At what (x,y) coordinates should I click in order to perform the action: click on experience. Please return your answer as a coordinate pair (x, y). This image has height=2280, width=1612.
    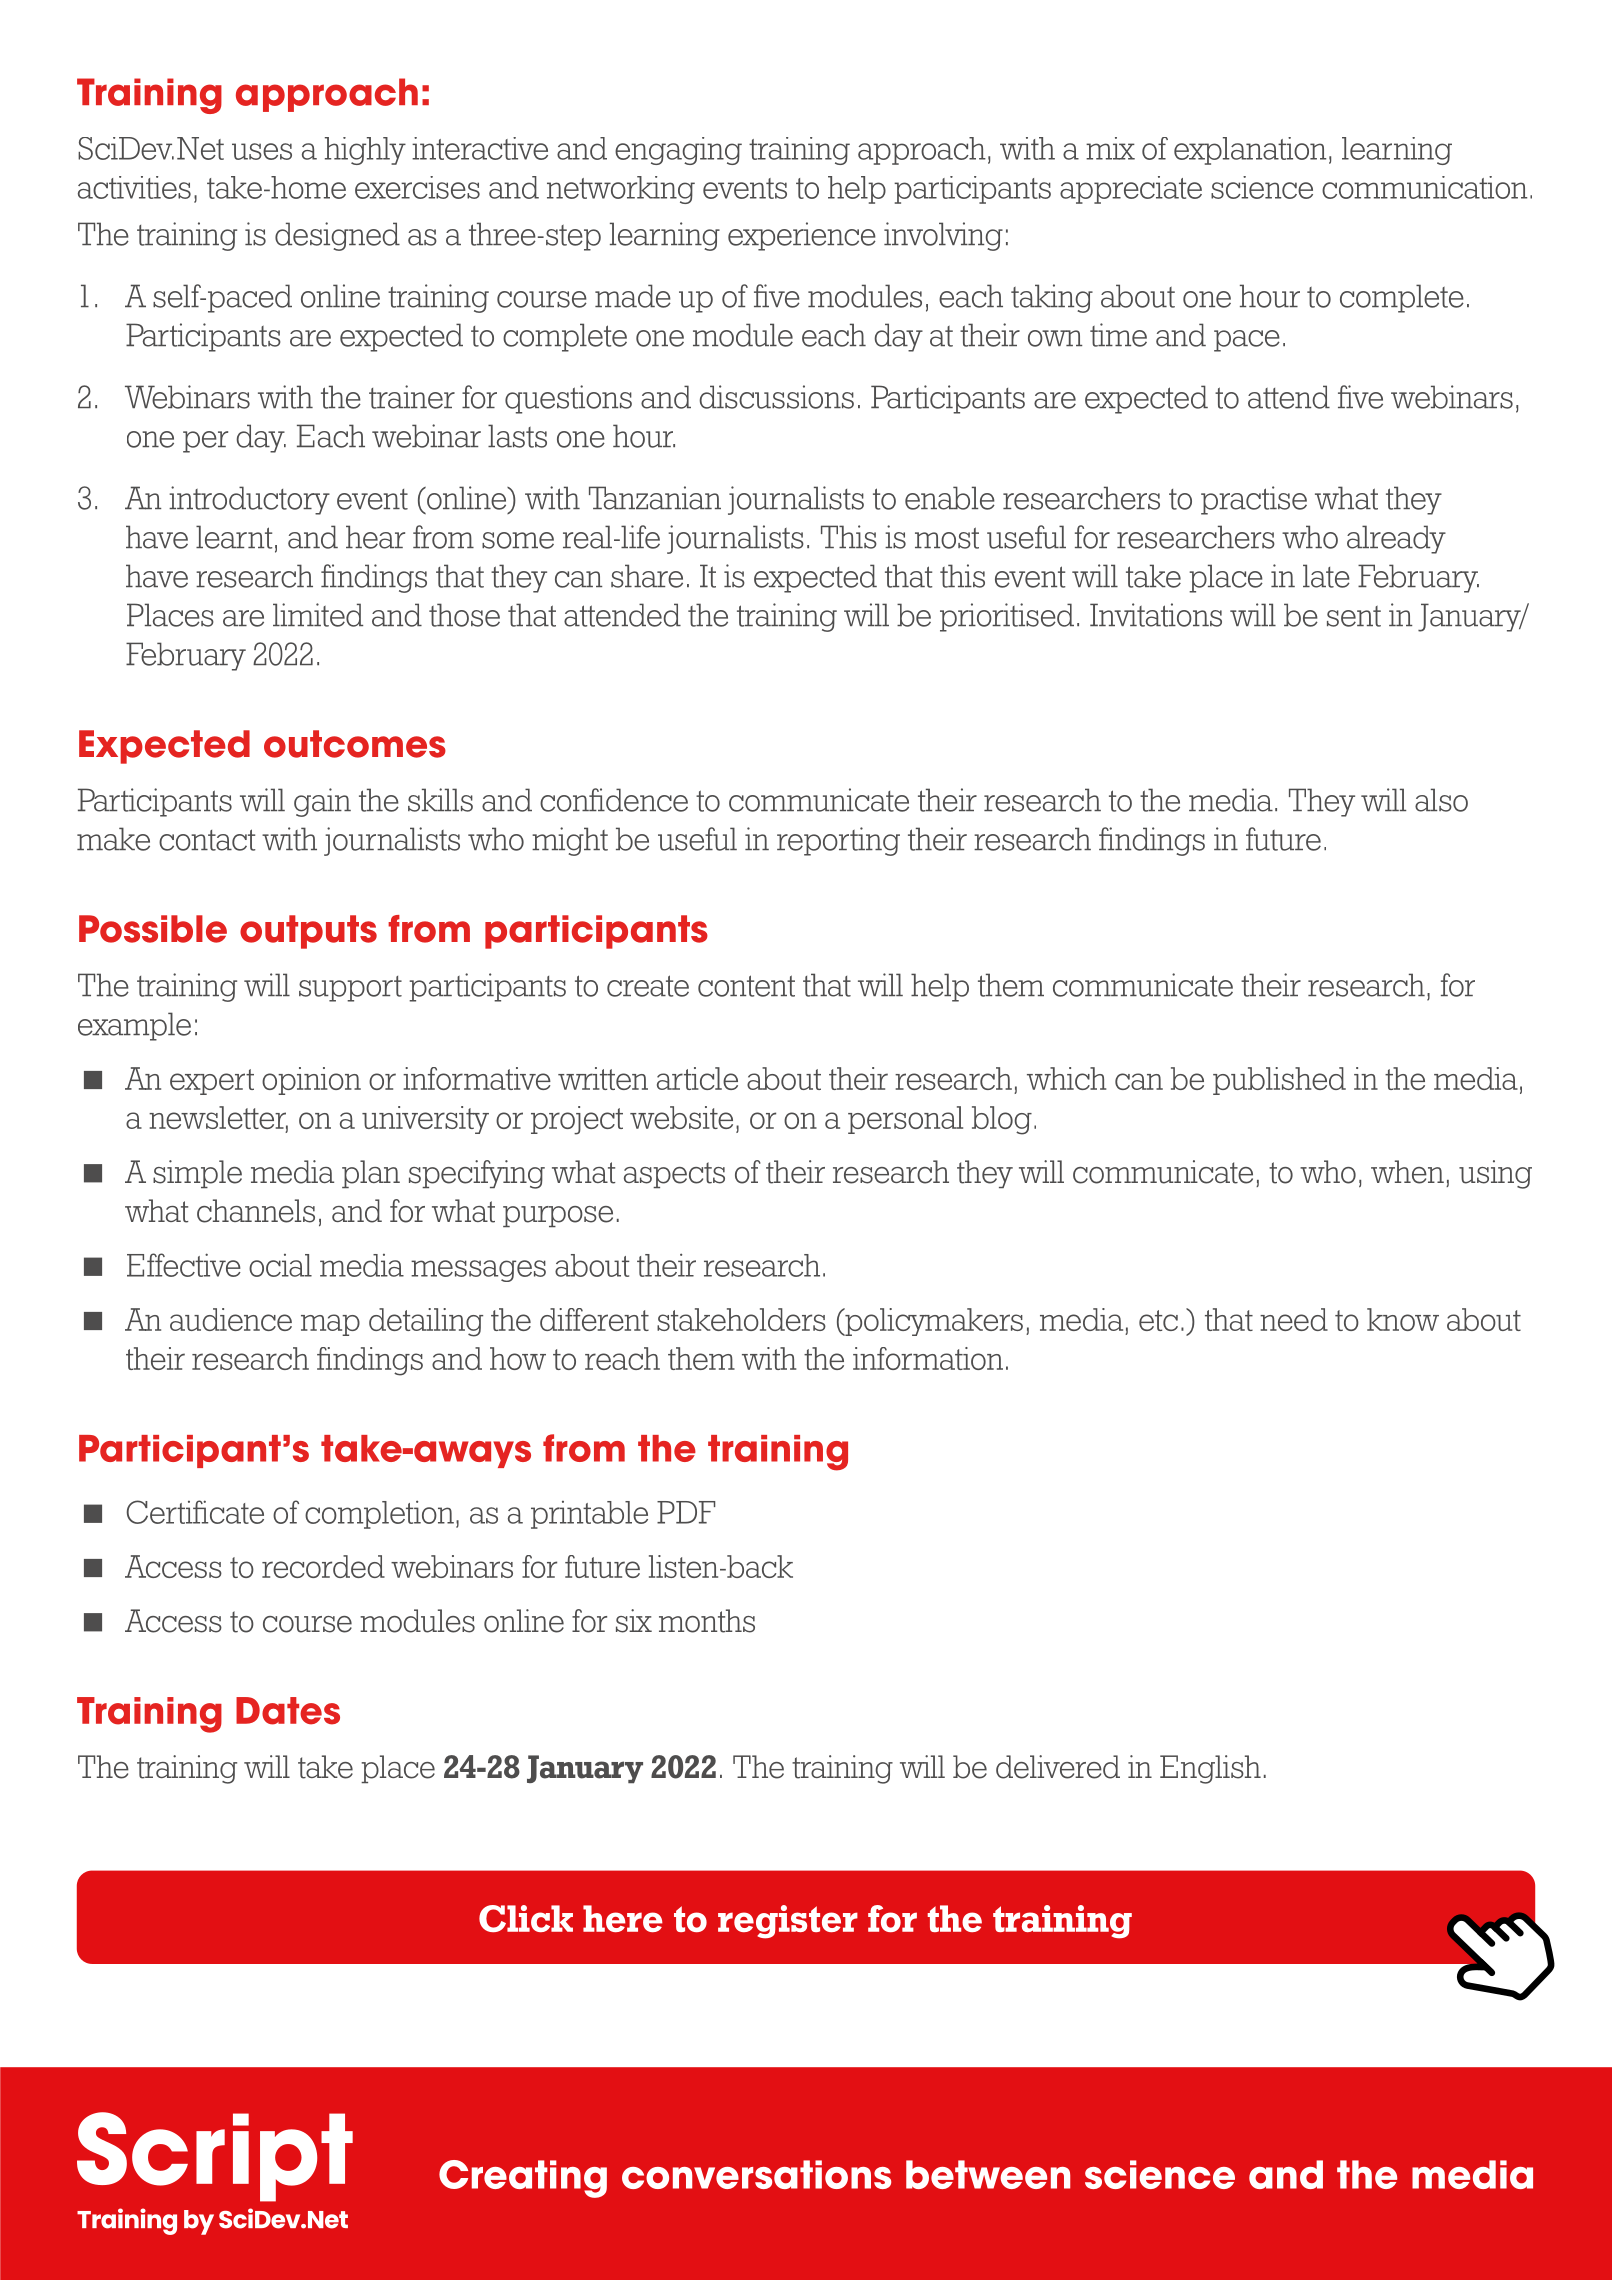
    Looking at the image, I should click on (802, 236).
